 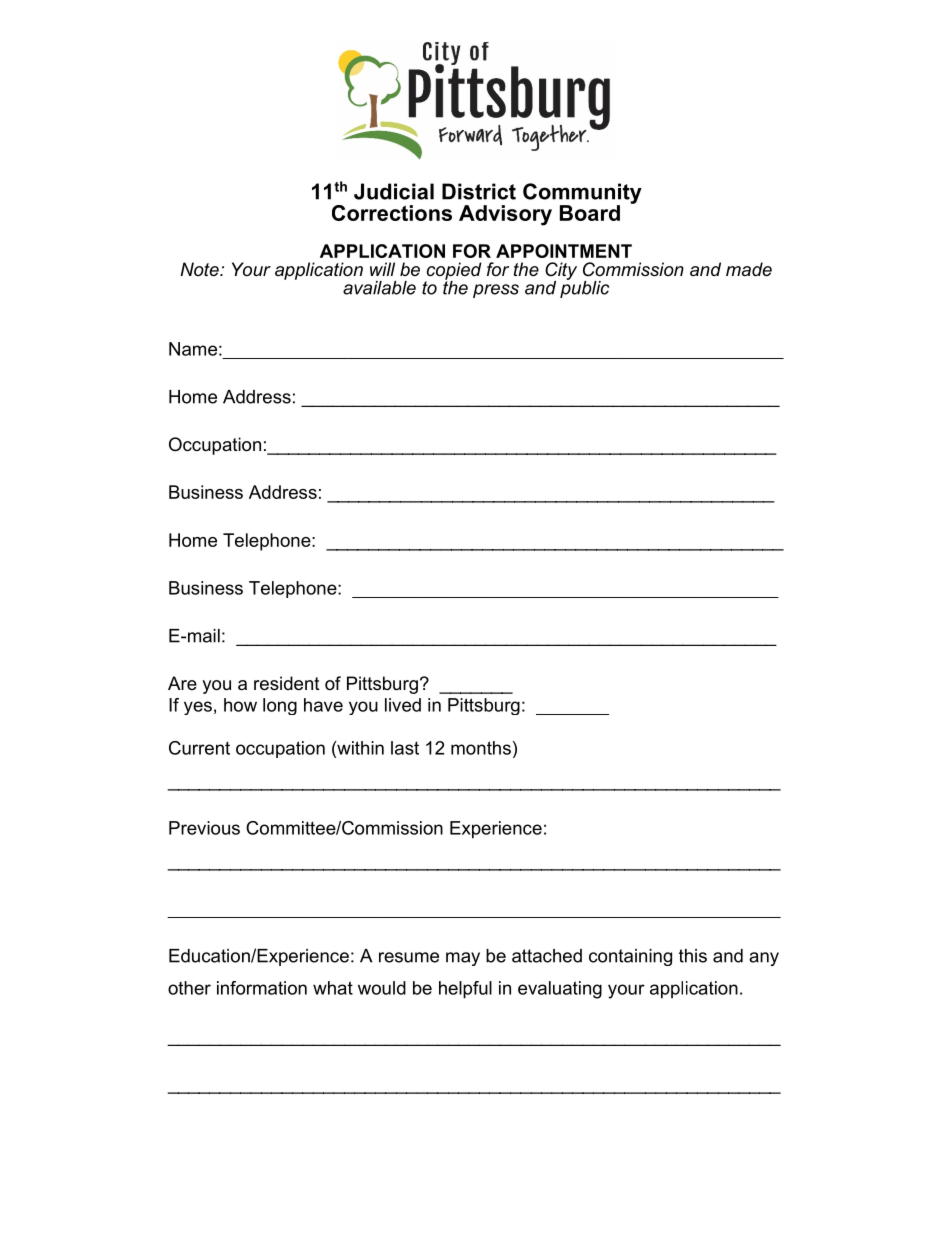 I want to click on Advisory, so click(x=505, y=215).
